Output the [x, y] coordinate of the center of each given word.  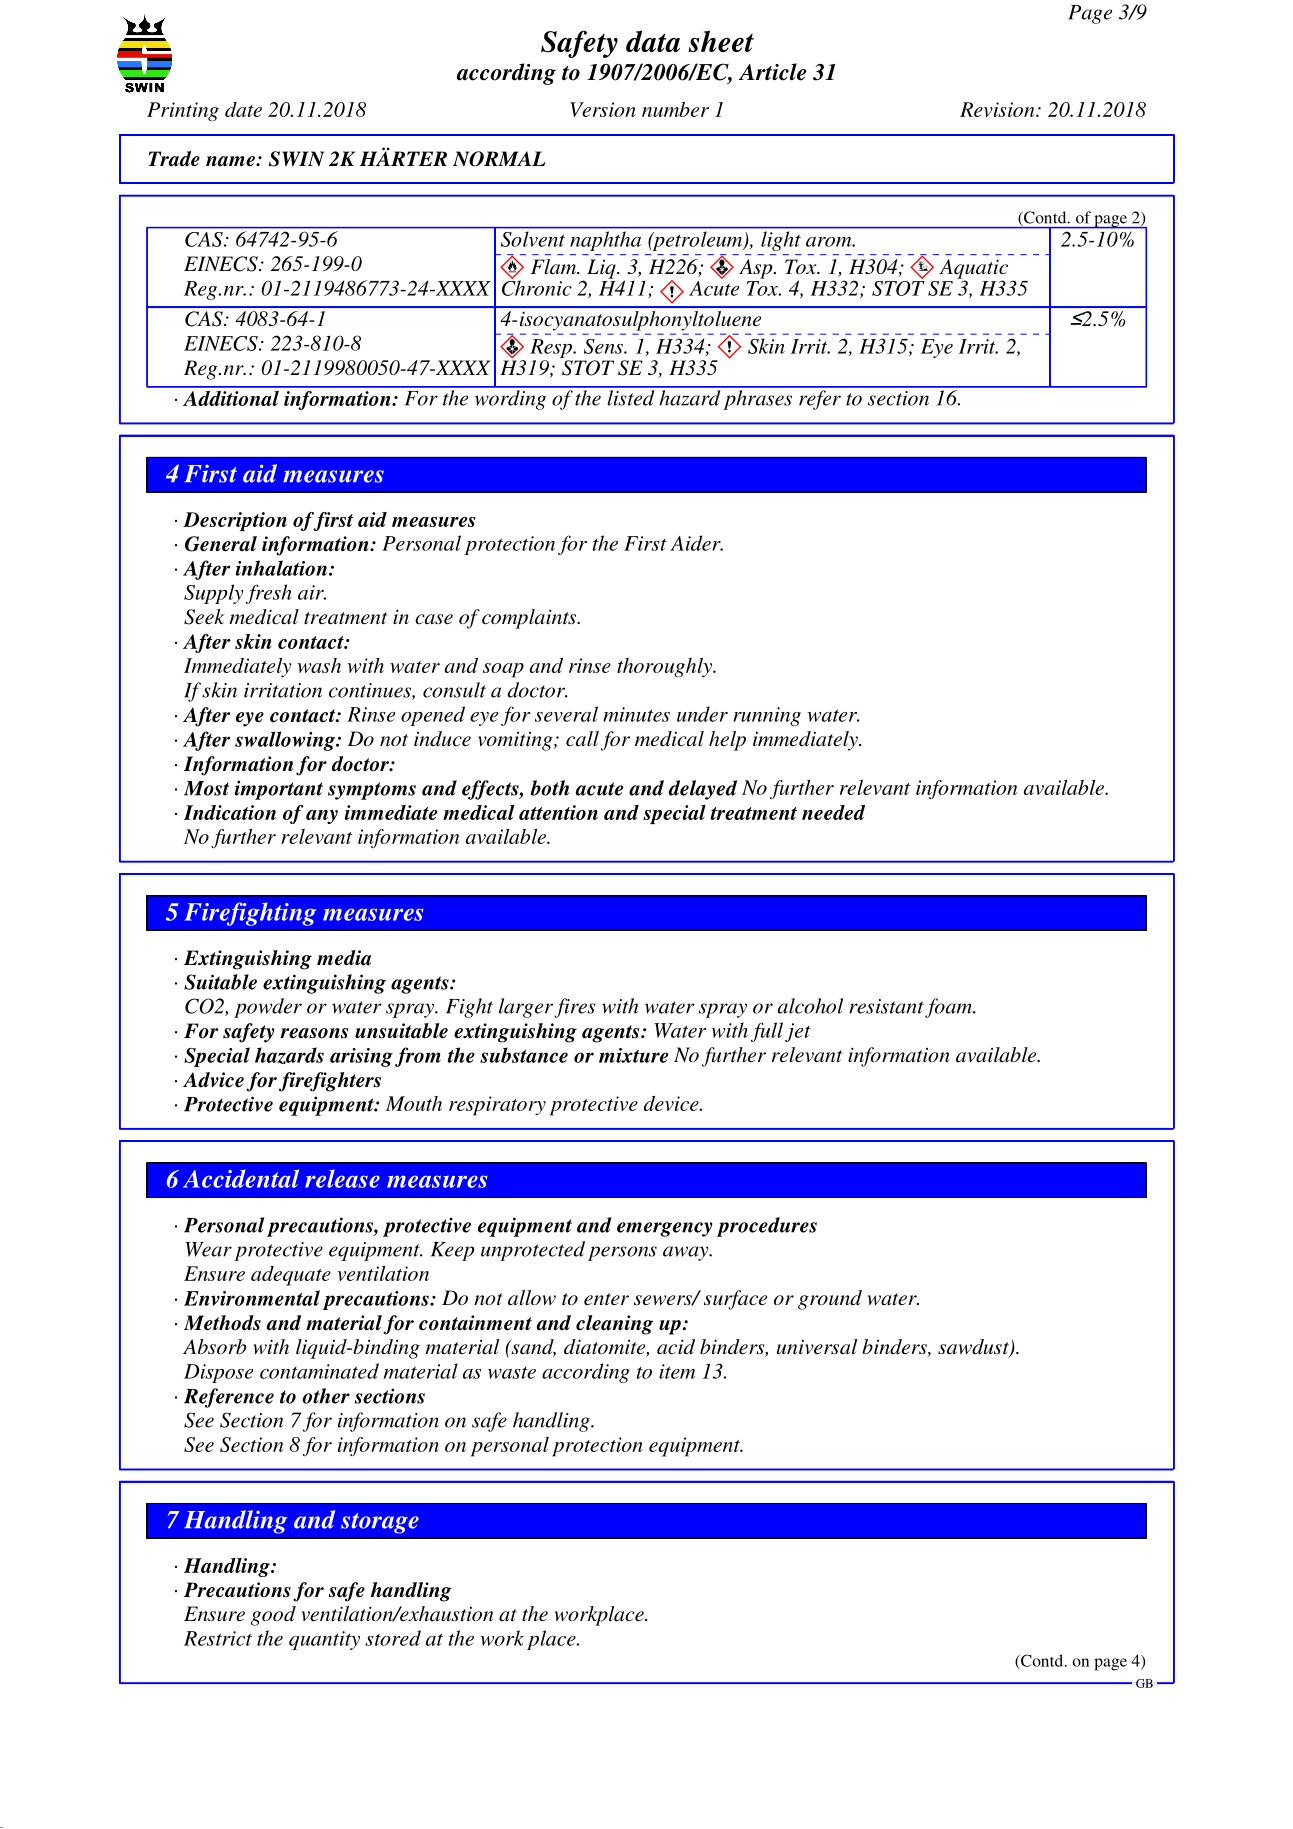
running [767, 716]
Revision [998, 109]
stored [393, 1638]
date [243, 109]
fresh [269, 594]
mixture [633, 1055]
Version [603, 109]
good [273, 1616]
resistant [886, 1006]
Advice [213, 1080]
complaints [530, 619]
